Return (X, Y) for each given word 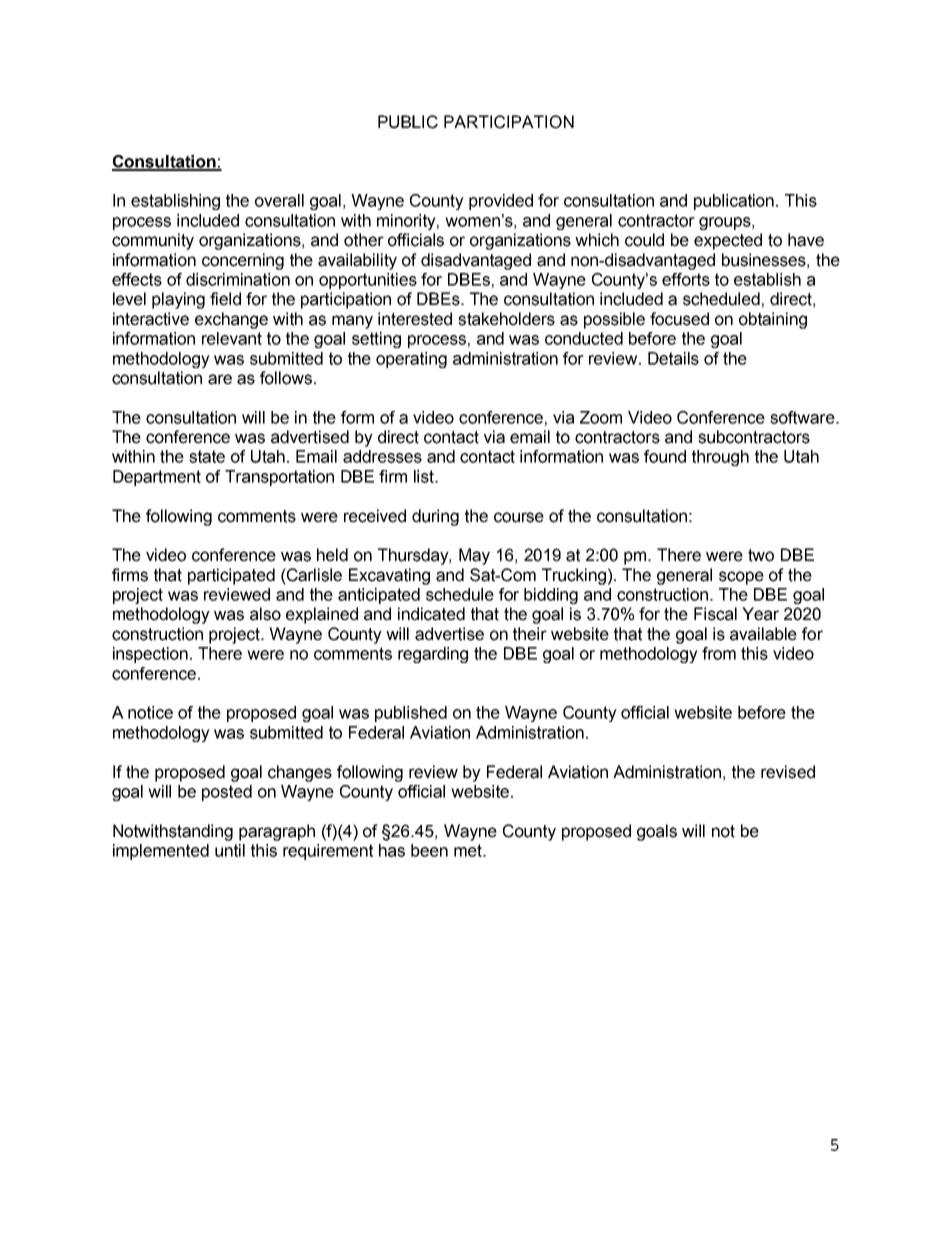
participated (231, 576)
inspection (150, 655)
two (761, 555)
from (719, 653)
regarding (433, 655)
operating (411, 360)
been (429, 850)
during (435, 517)
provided (501, 202)
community (153, 241)
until (230, 850)
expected (728, 241)
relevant (232, 338)
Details (673, 358)
